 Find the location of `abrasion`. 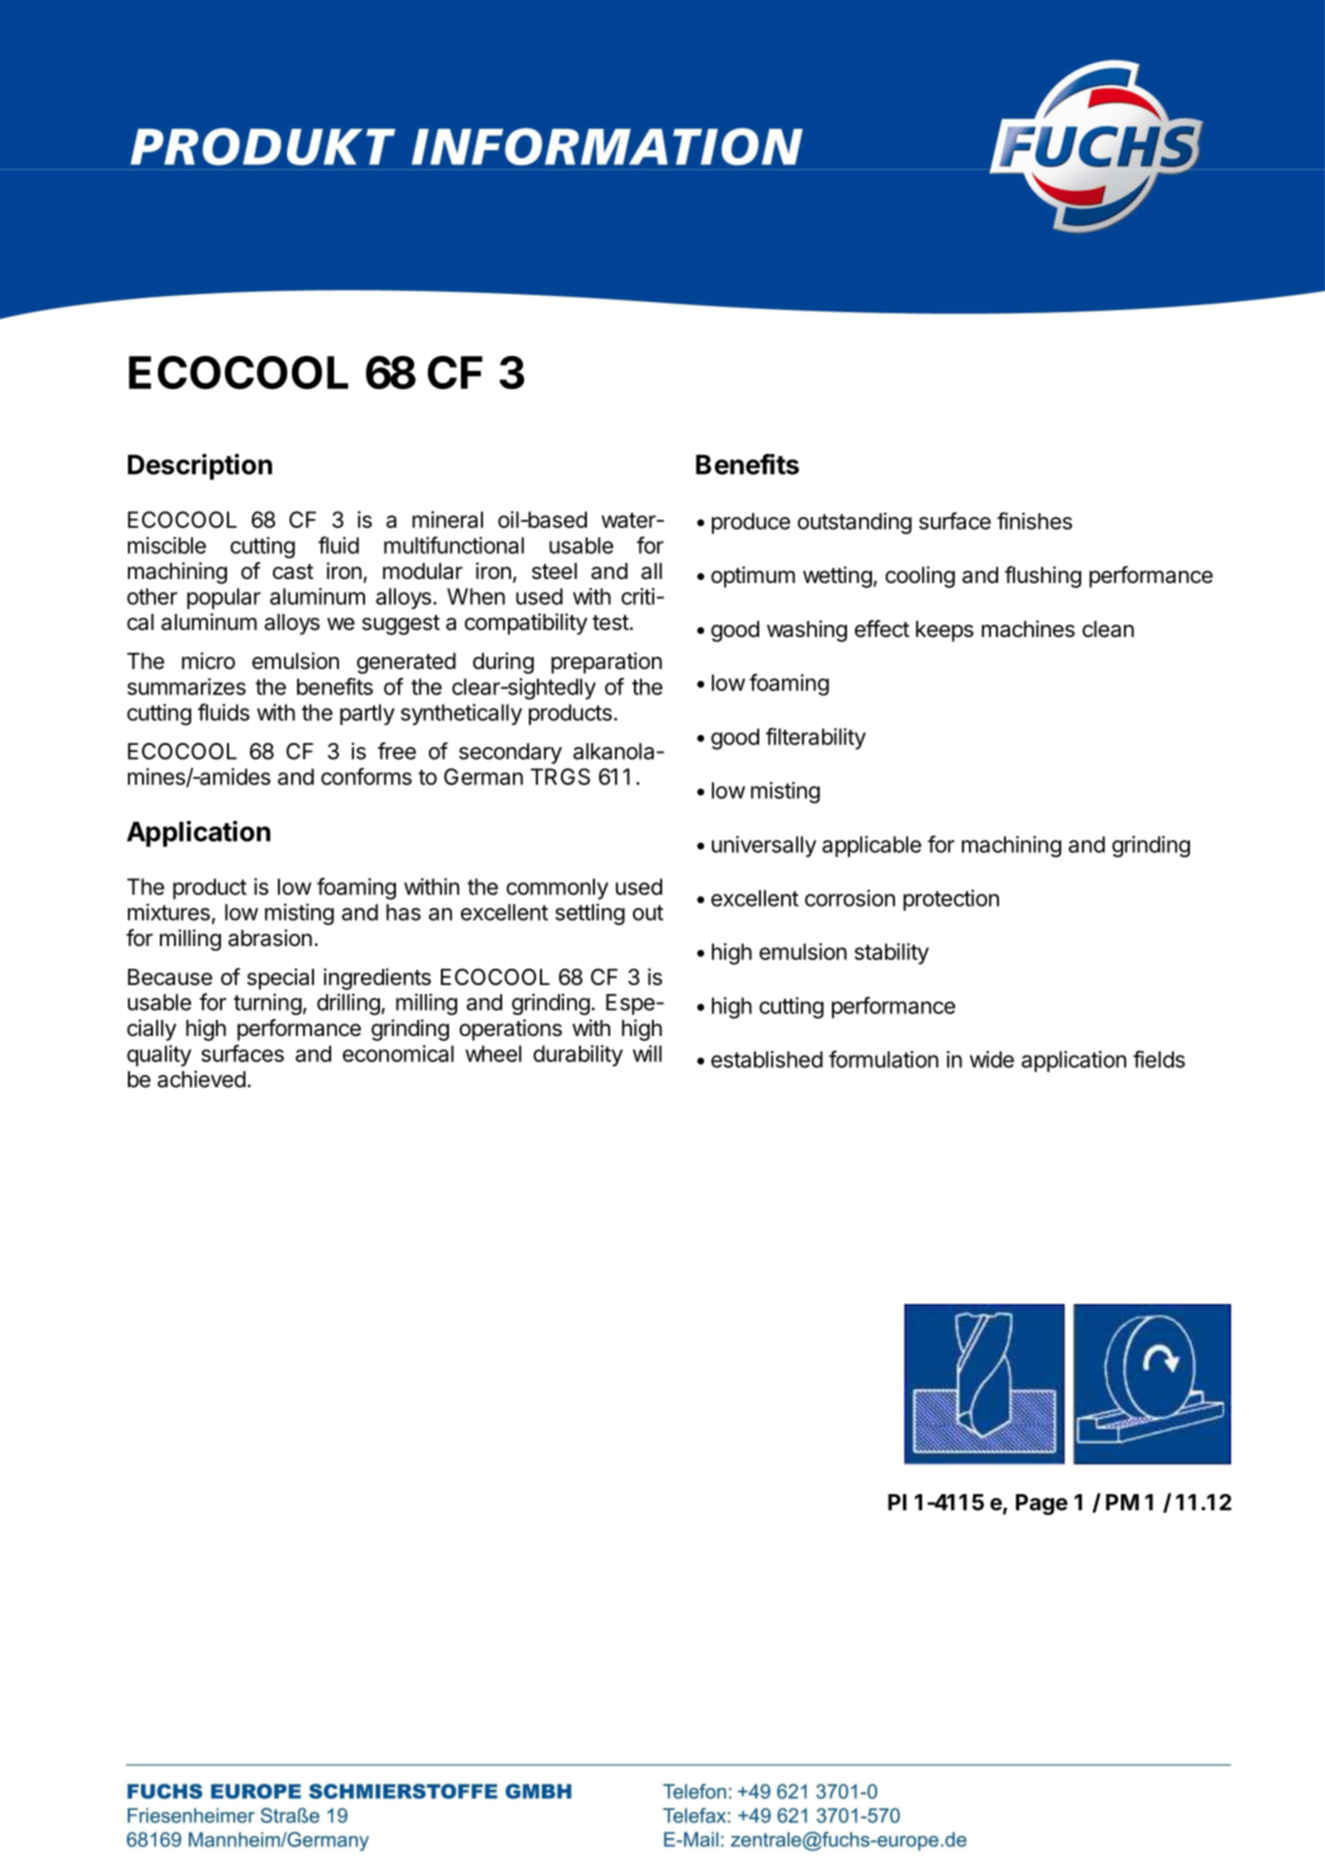

abrasion is located at coordinates (270, 938).
